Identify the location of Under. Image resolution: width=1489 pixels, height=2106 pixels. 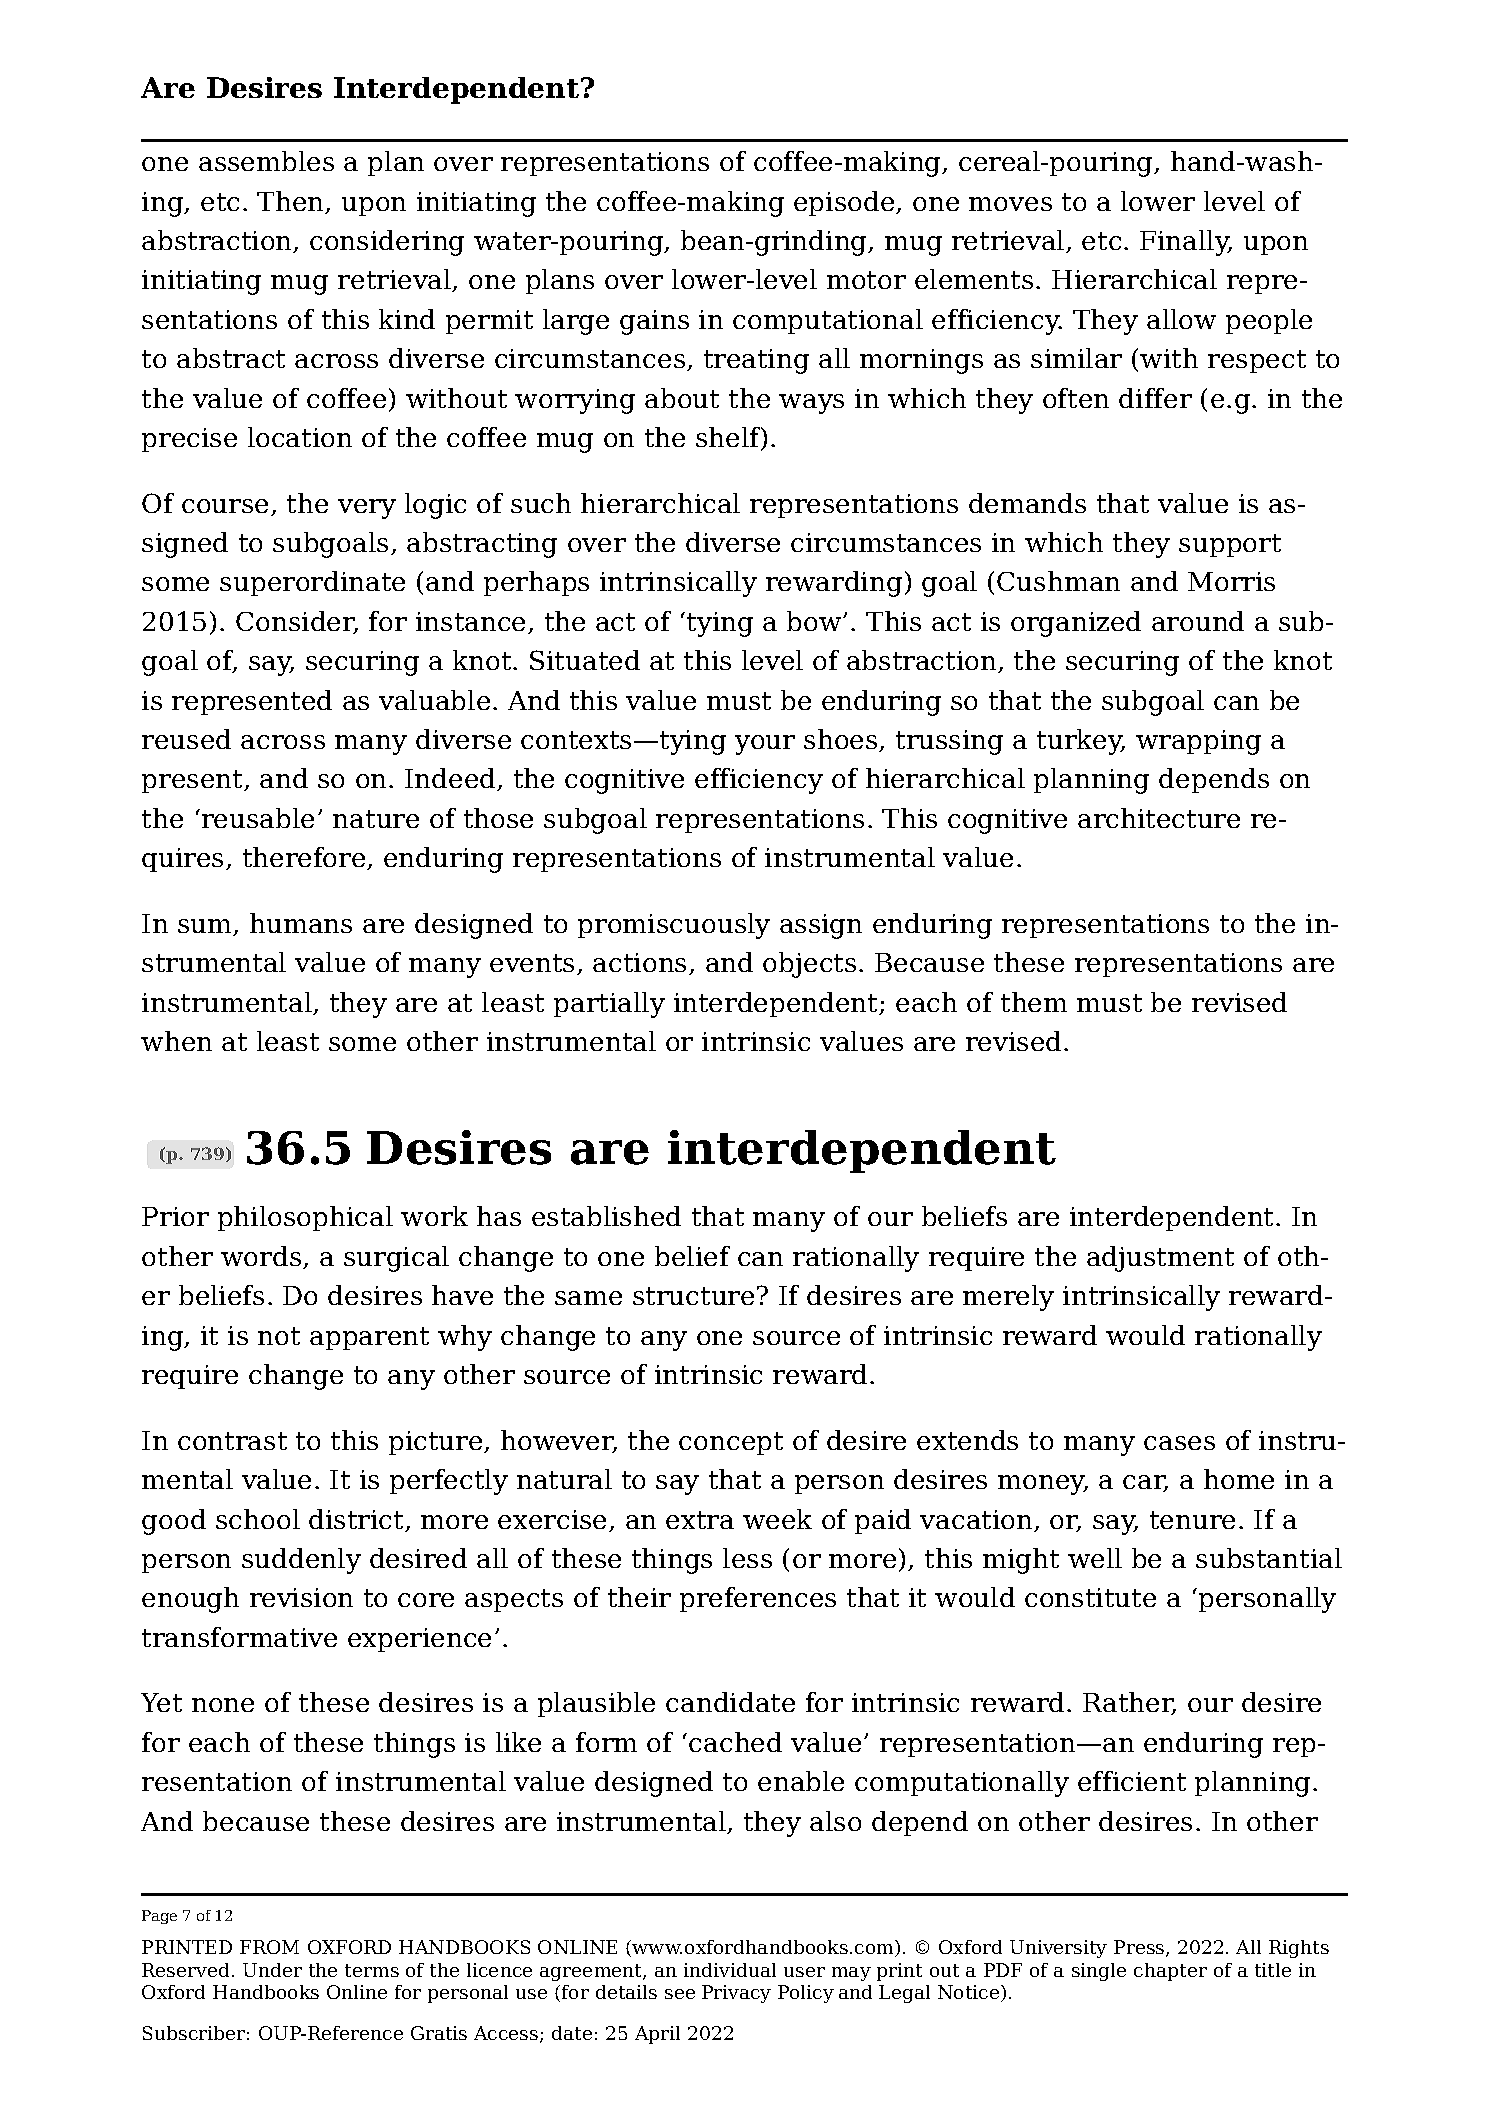
(272, 1970).
